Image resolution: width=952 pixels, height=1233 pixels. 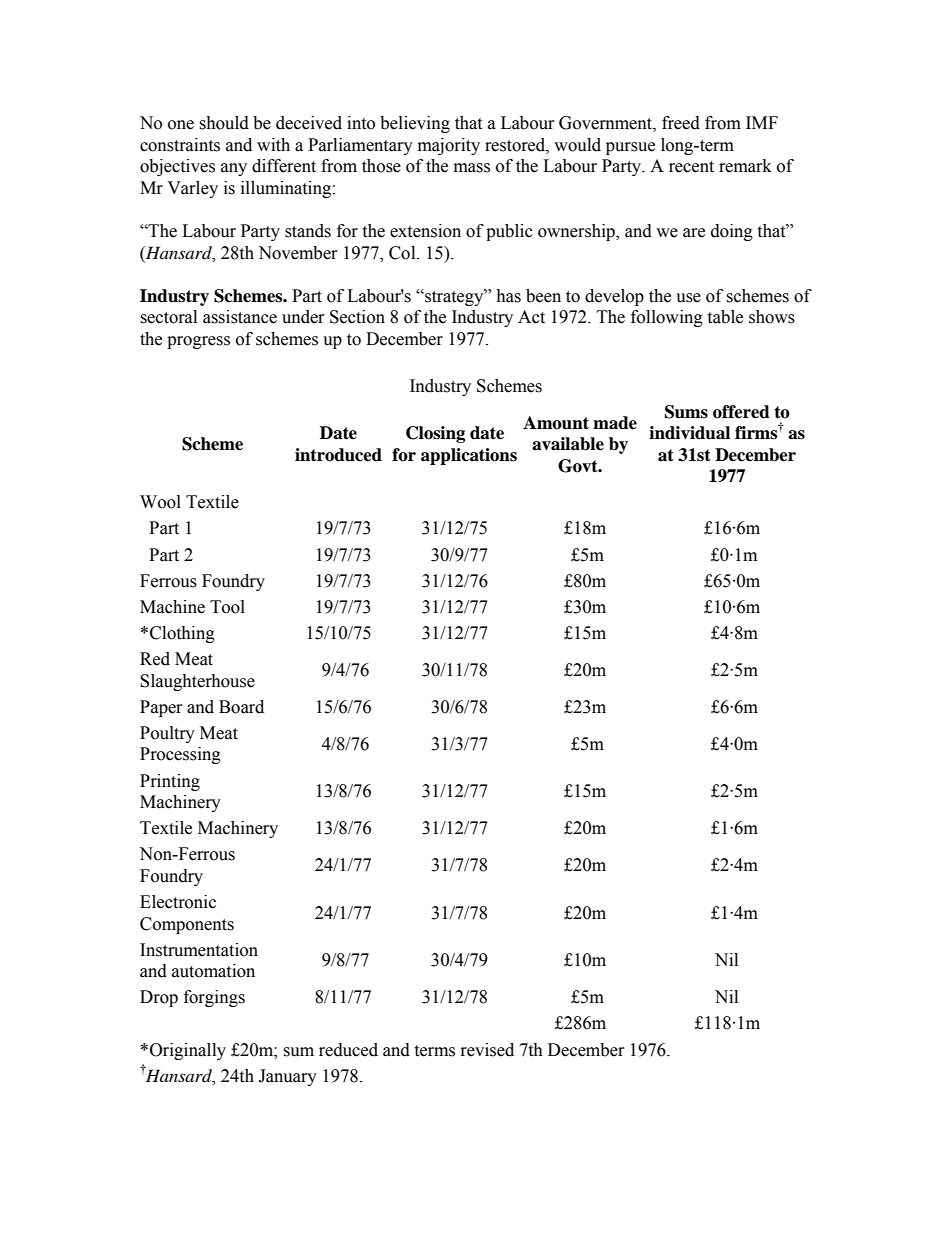 What do you see at coordinates (234, 169) in the image?
I see `any` at bounding box center [234, 169].
